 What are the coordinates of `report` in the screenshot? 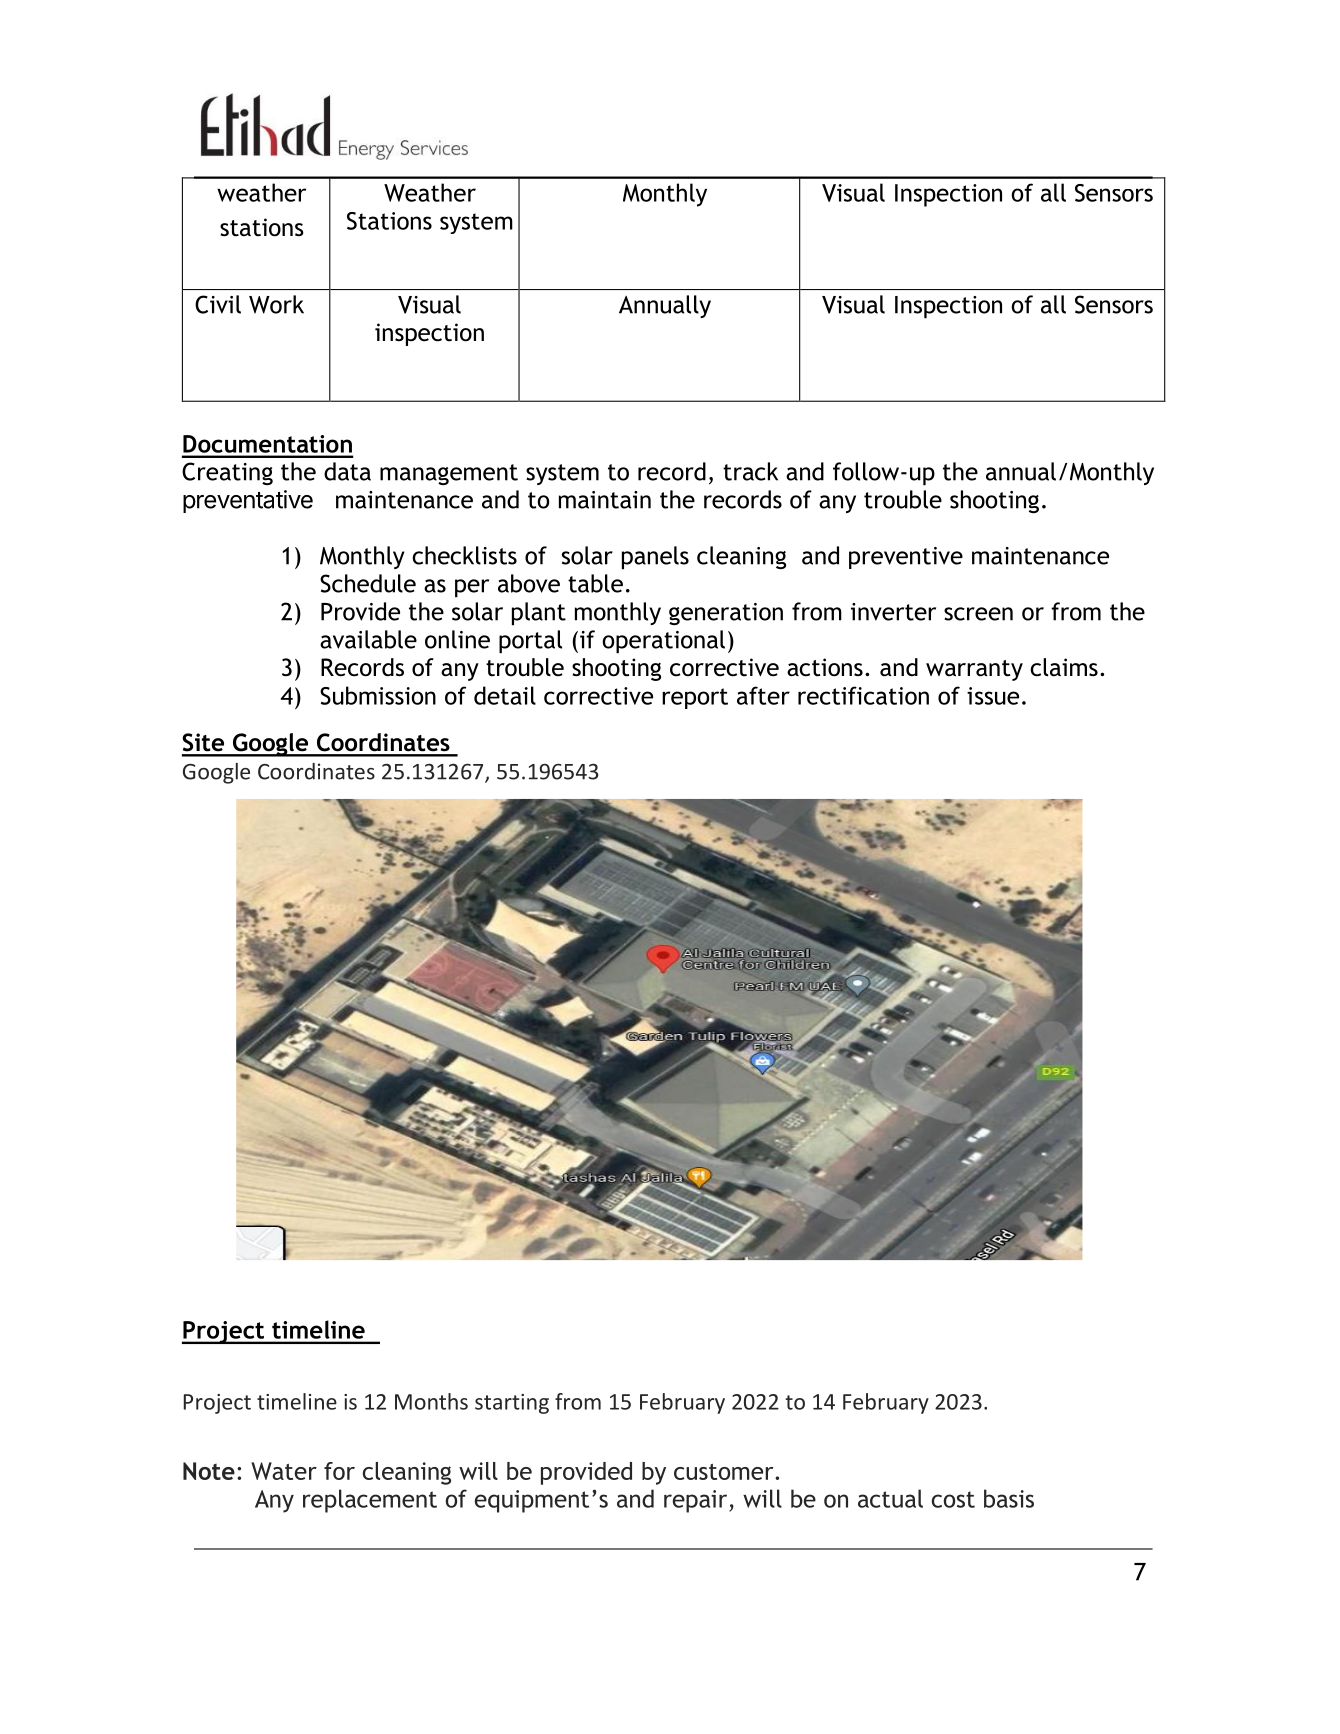 It's located at (695, 698).
